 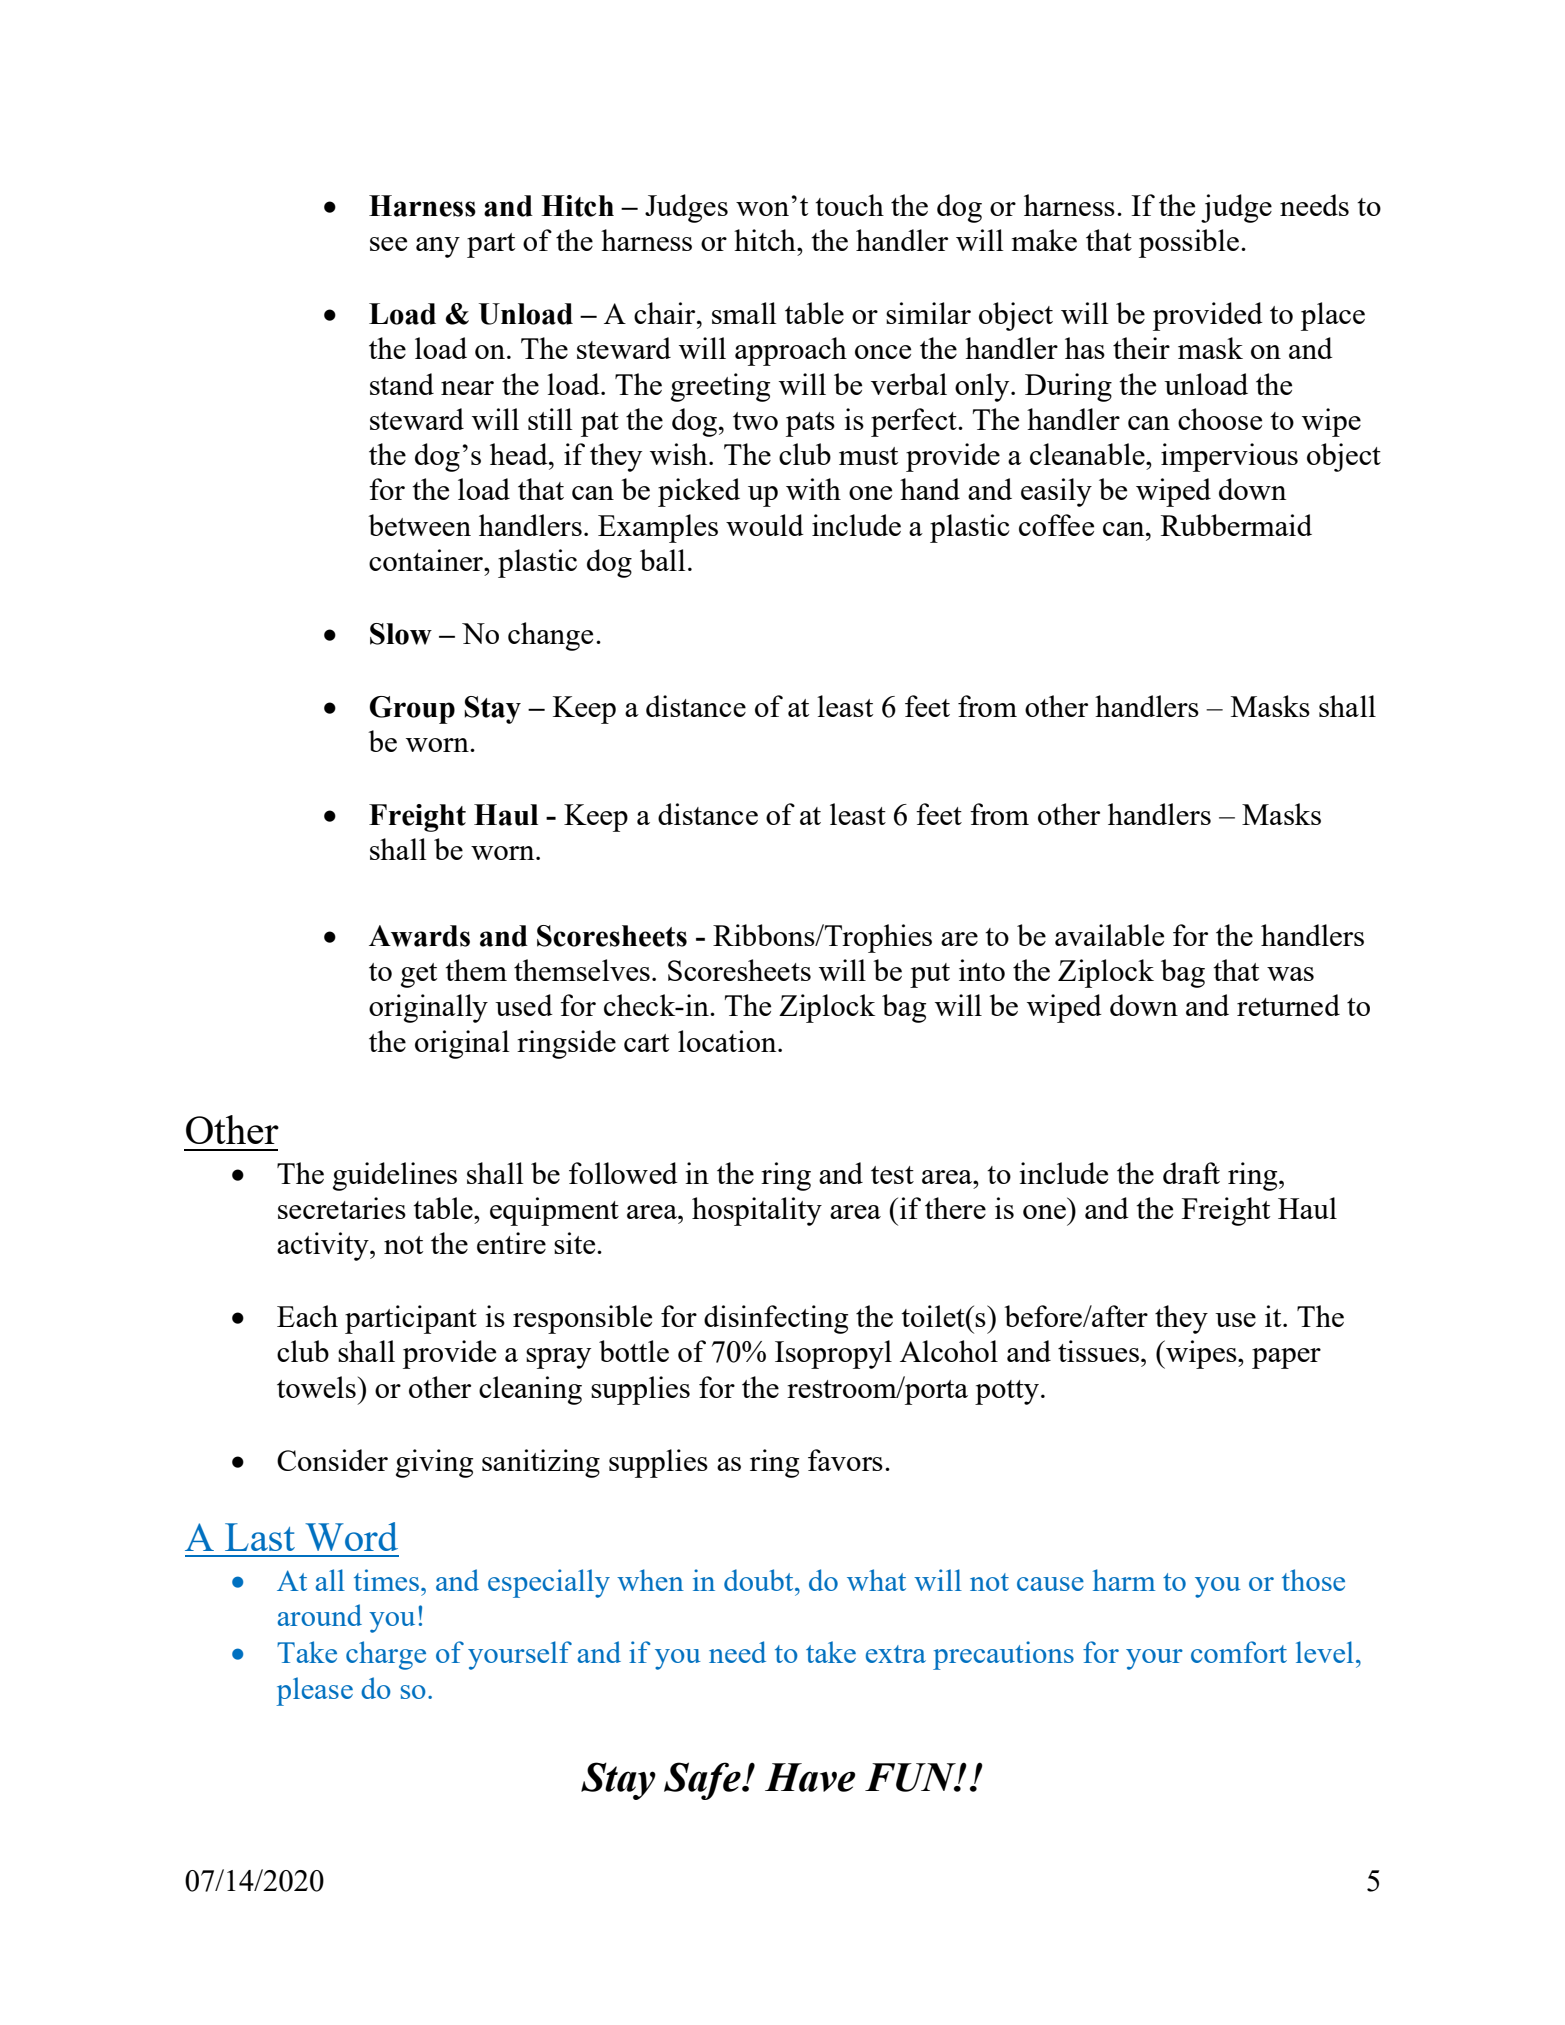 What do you see at coordinates (386, 1655) in the image?
I see `charge` at bounding box center [386, 1655].
